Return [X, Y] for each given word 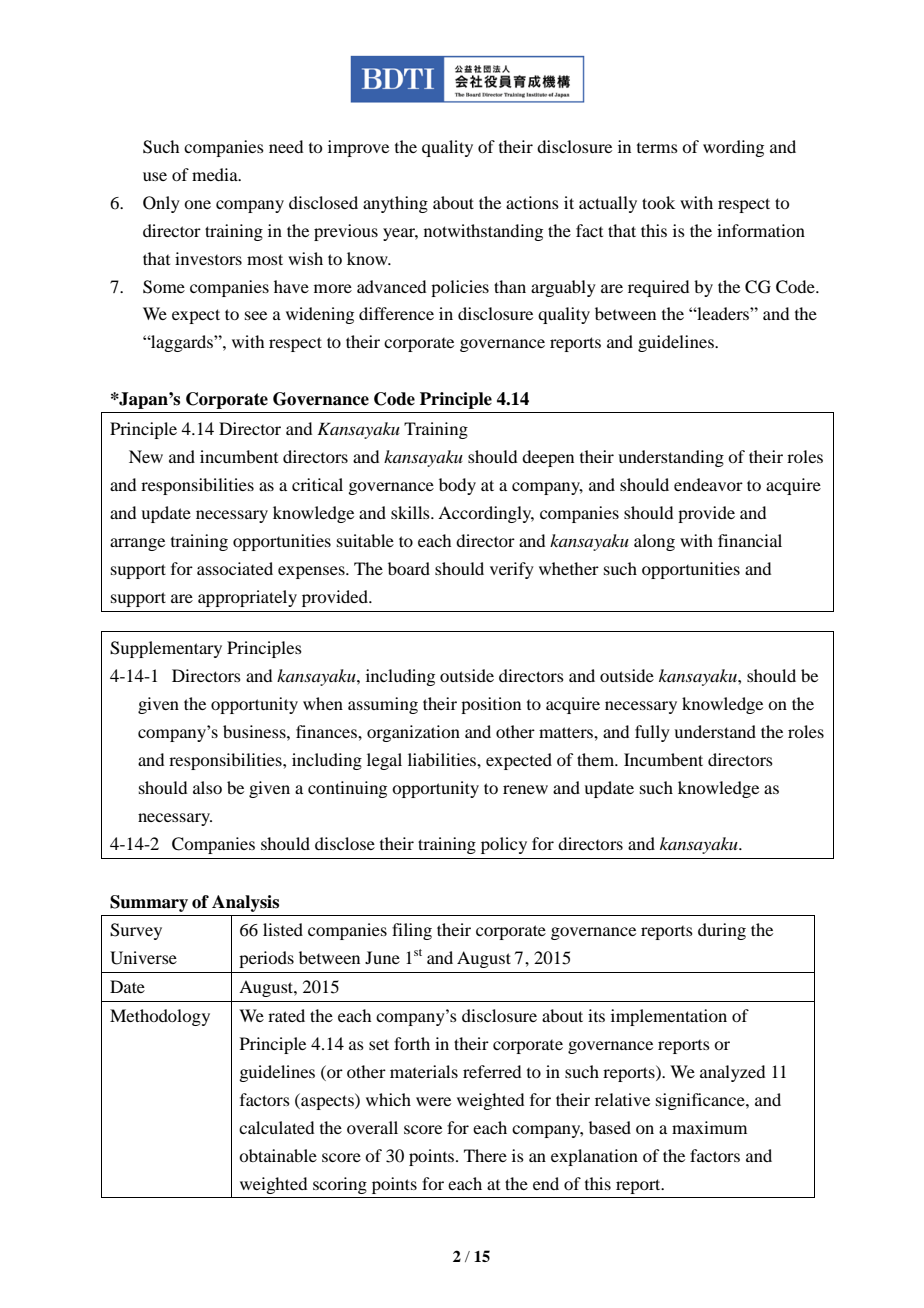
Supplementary [166, 649]
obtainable [278, 1155]
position [491, 705]
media [216, 174]
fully [652, 733]
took [658, 202]
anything [395, 204]
